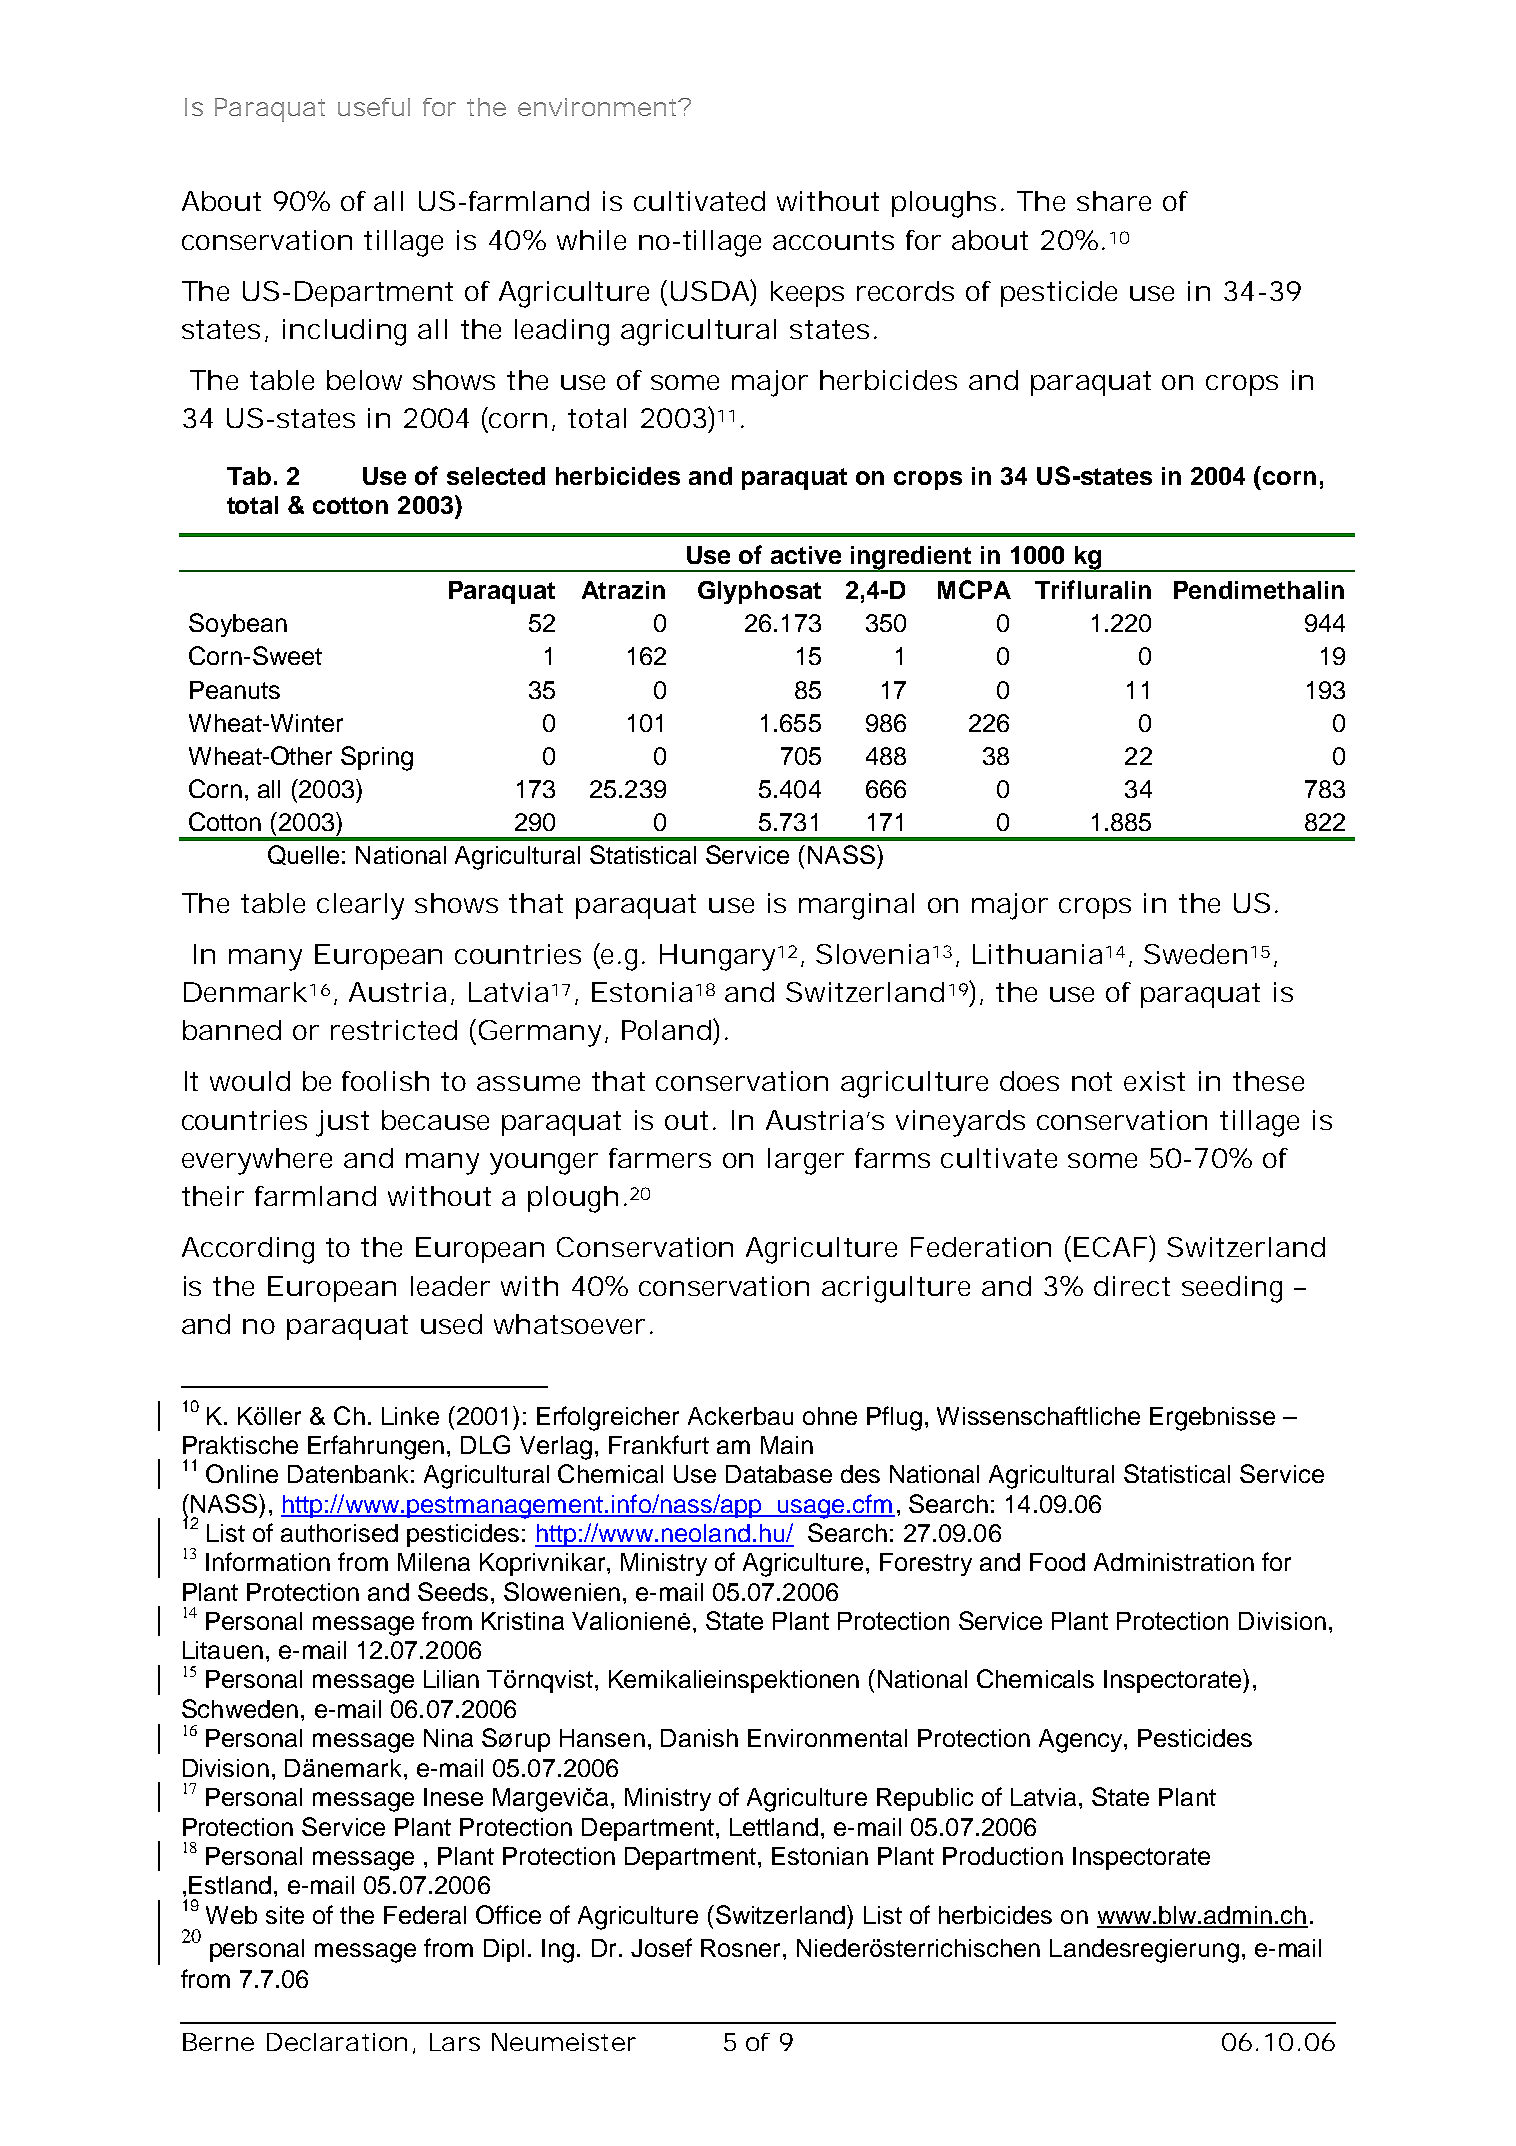 The image size is (1516, 2146). Describe the element at coordinates (911, 559) in the page. I see `ingredient` at that location.
